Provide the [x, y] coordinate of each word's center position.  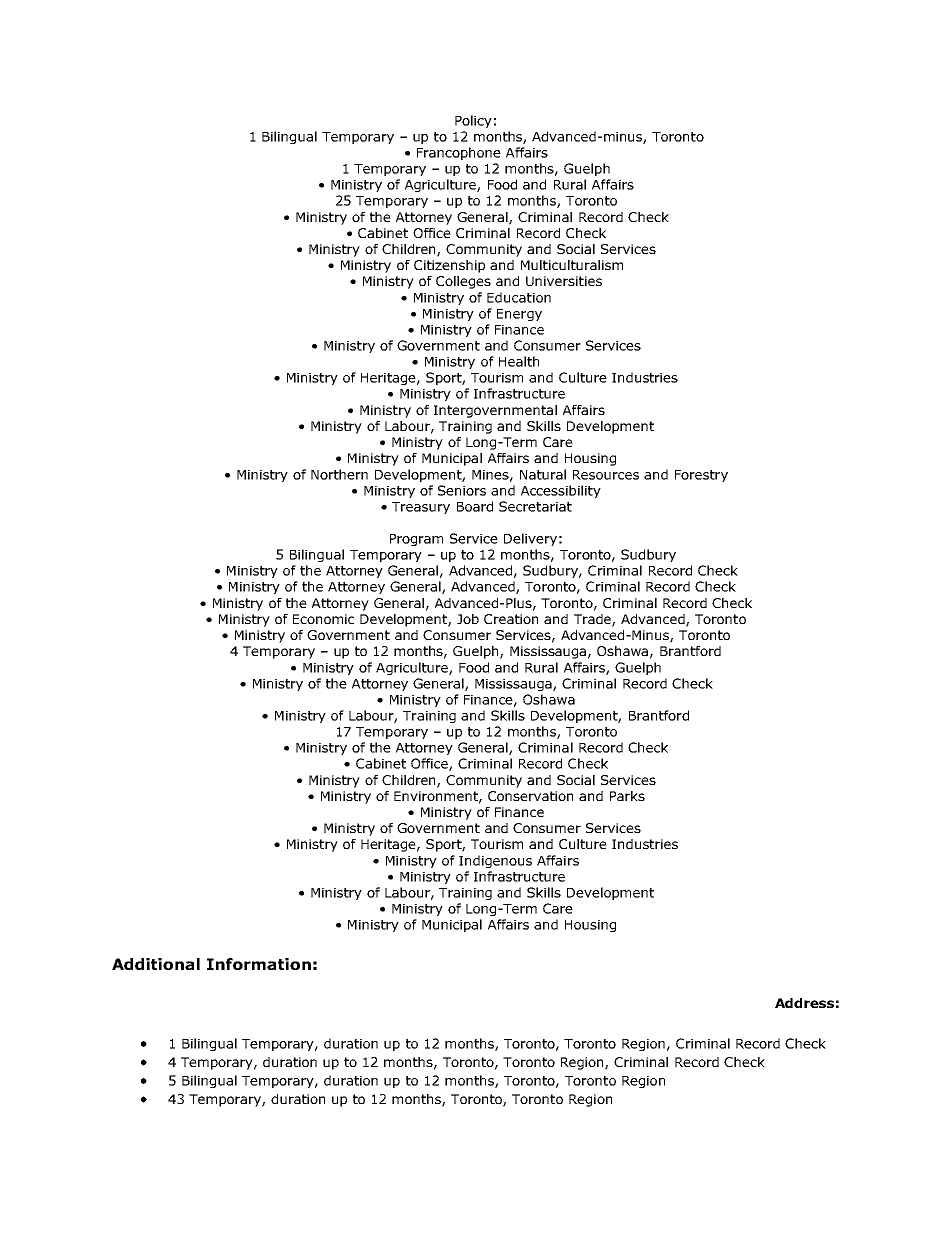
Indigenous [495, 861]
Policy [473, 121]
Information [259, 964]
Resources [606, 475]
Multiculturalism [572, 265]
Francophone [459, 153]
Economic [323, 619]
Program [416, 540]
